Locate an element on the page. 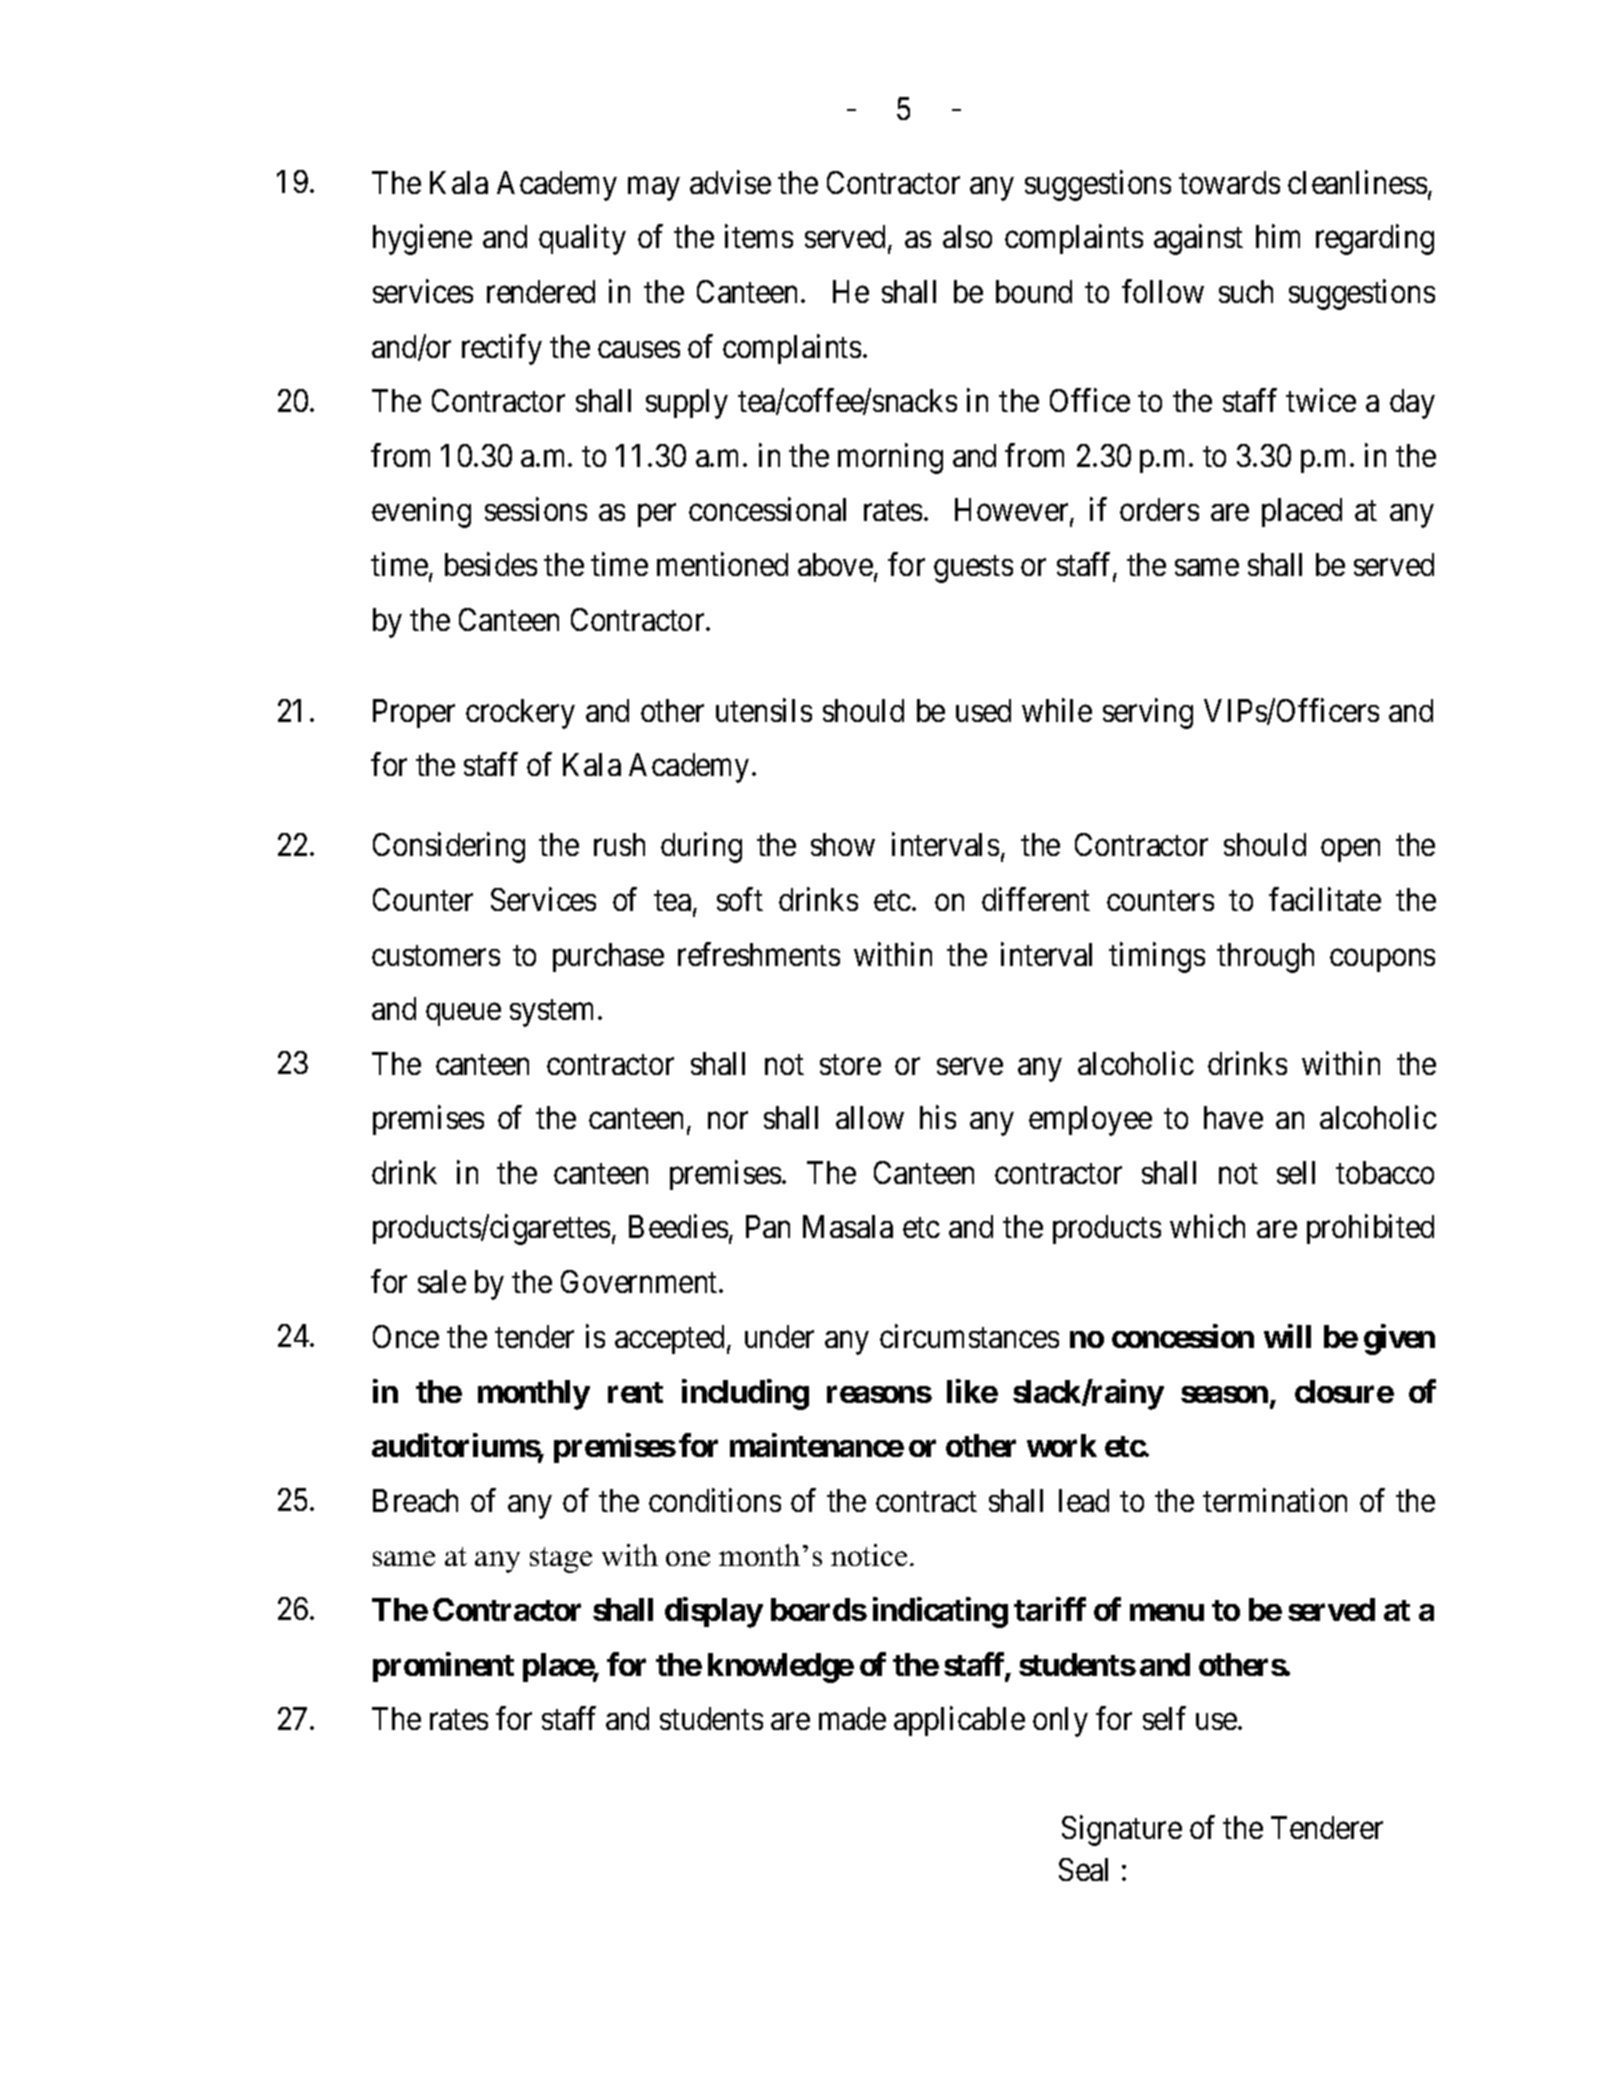  open is located at coordinates (1350, 851).
